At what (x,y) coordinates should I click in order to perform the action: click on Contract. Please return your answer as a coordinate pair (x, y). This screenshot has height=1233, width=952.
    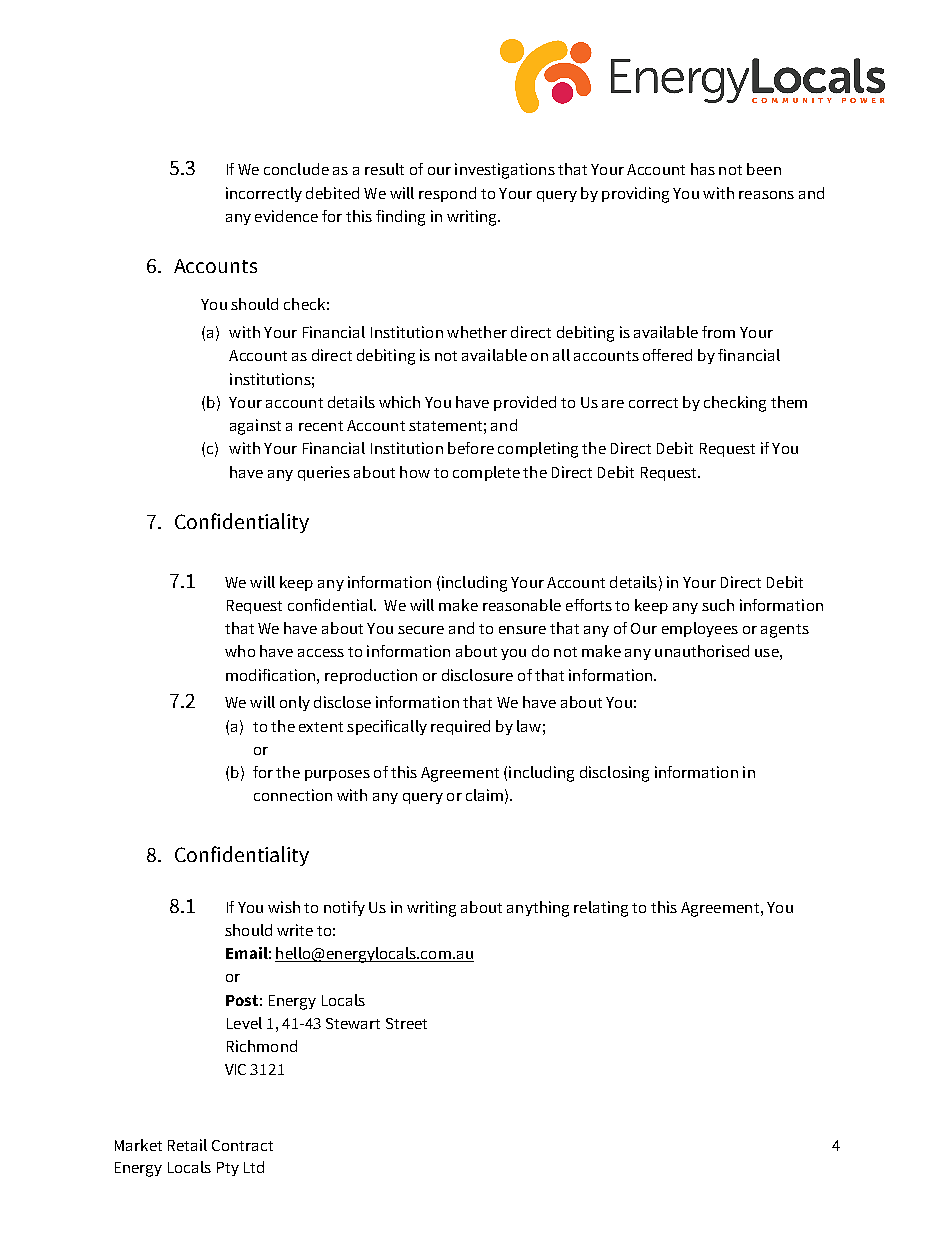
    Looking at the image, I should click on (242, 1145).
